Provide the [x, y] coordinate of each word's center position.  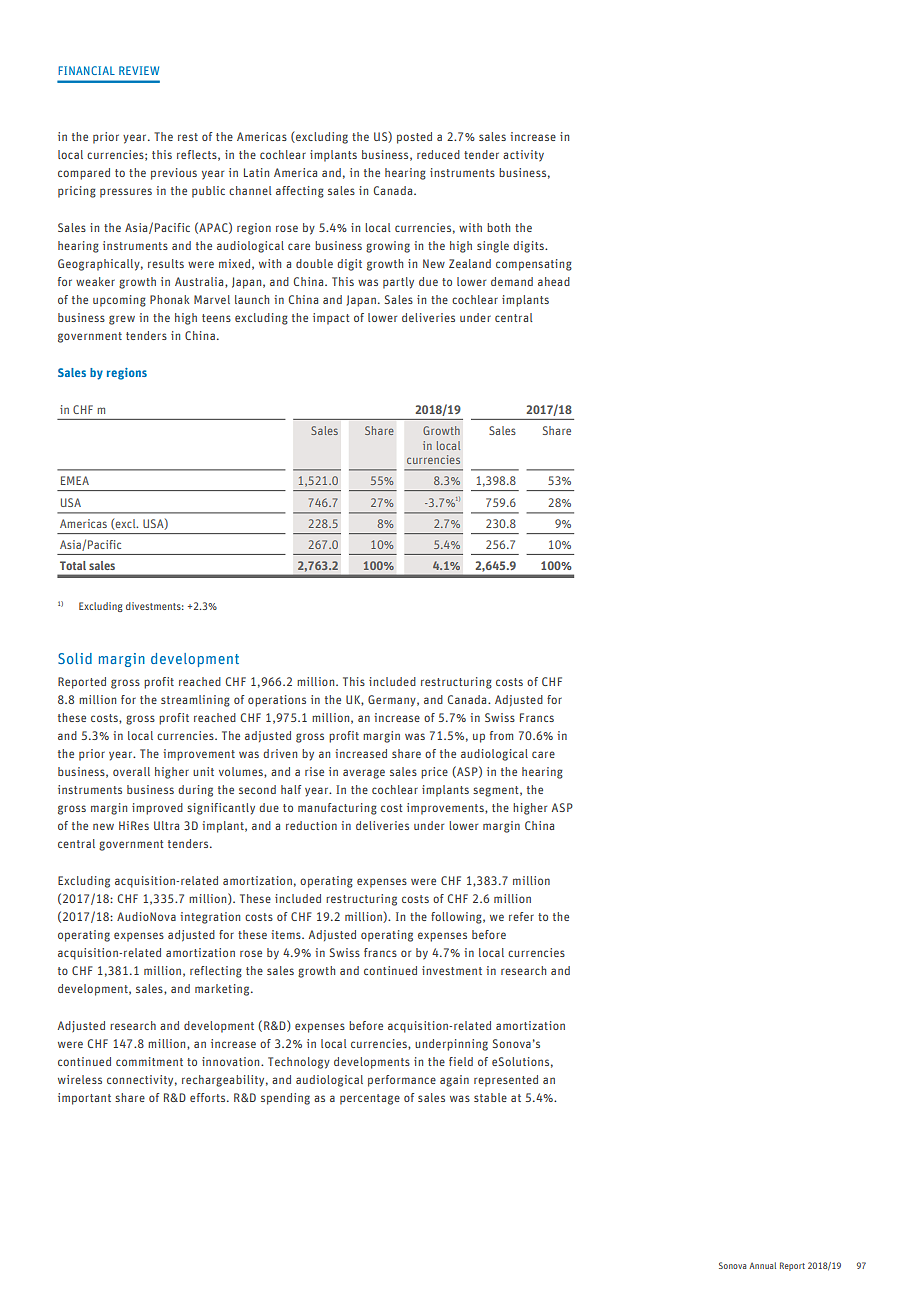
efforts [209, 1097]
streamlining [195, 701]
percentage [370, 1099]
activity [523, 156]
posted [414, 138]
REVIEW [139, 70]
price [434, 773]
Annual [762, 1265]
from [501, 735]
